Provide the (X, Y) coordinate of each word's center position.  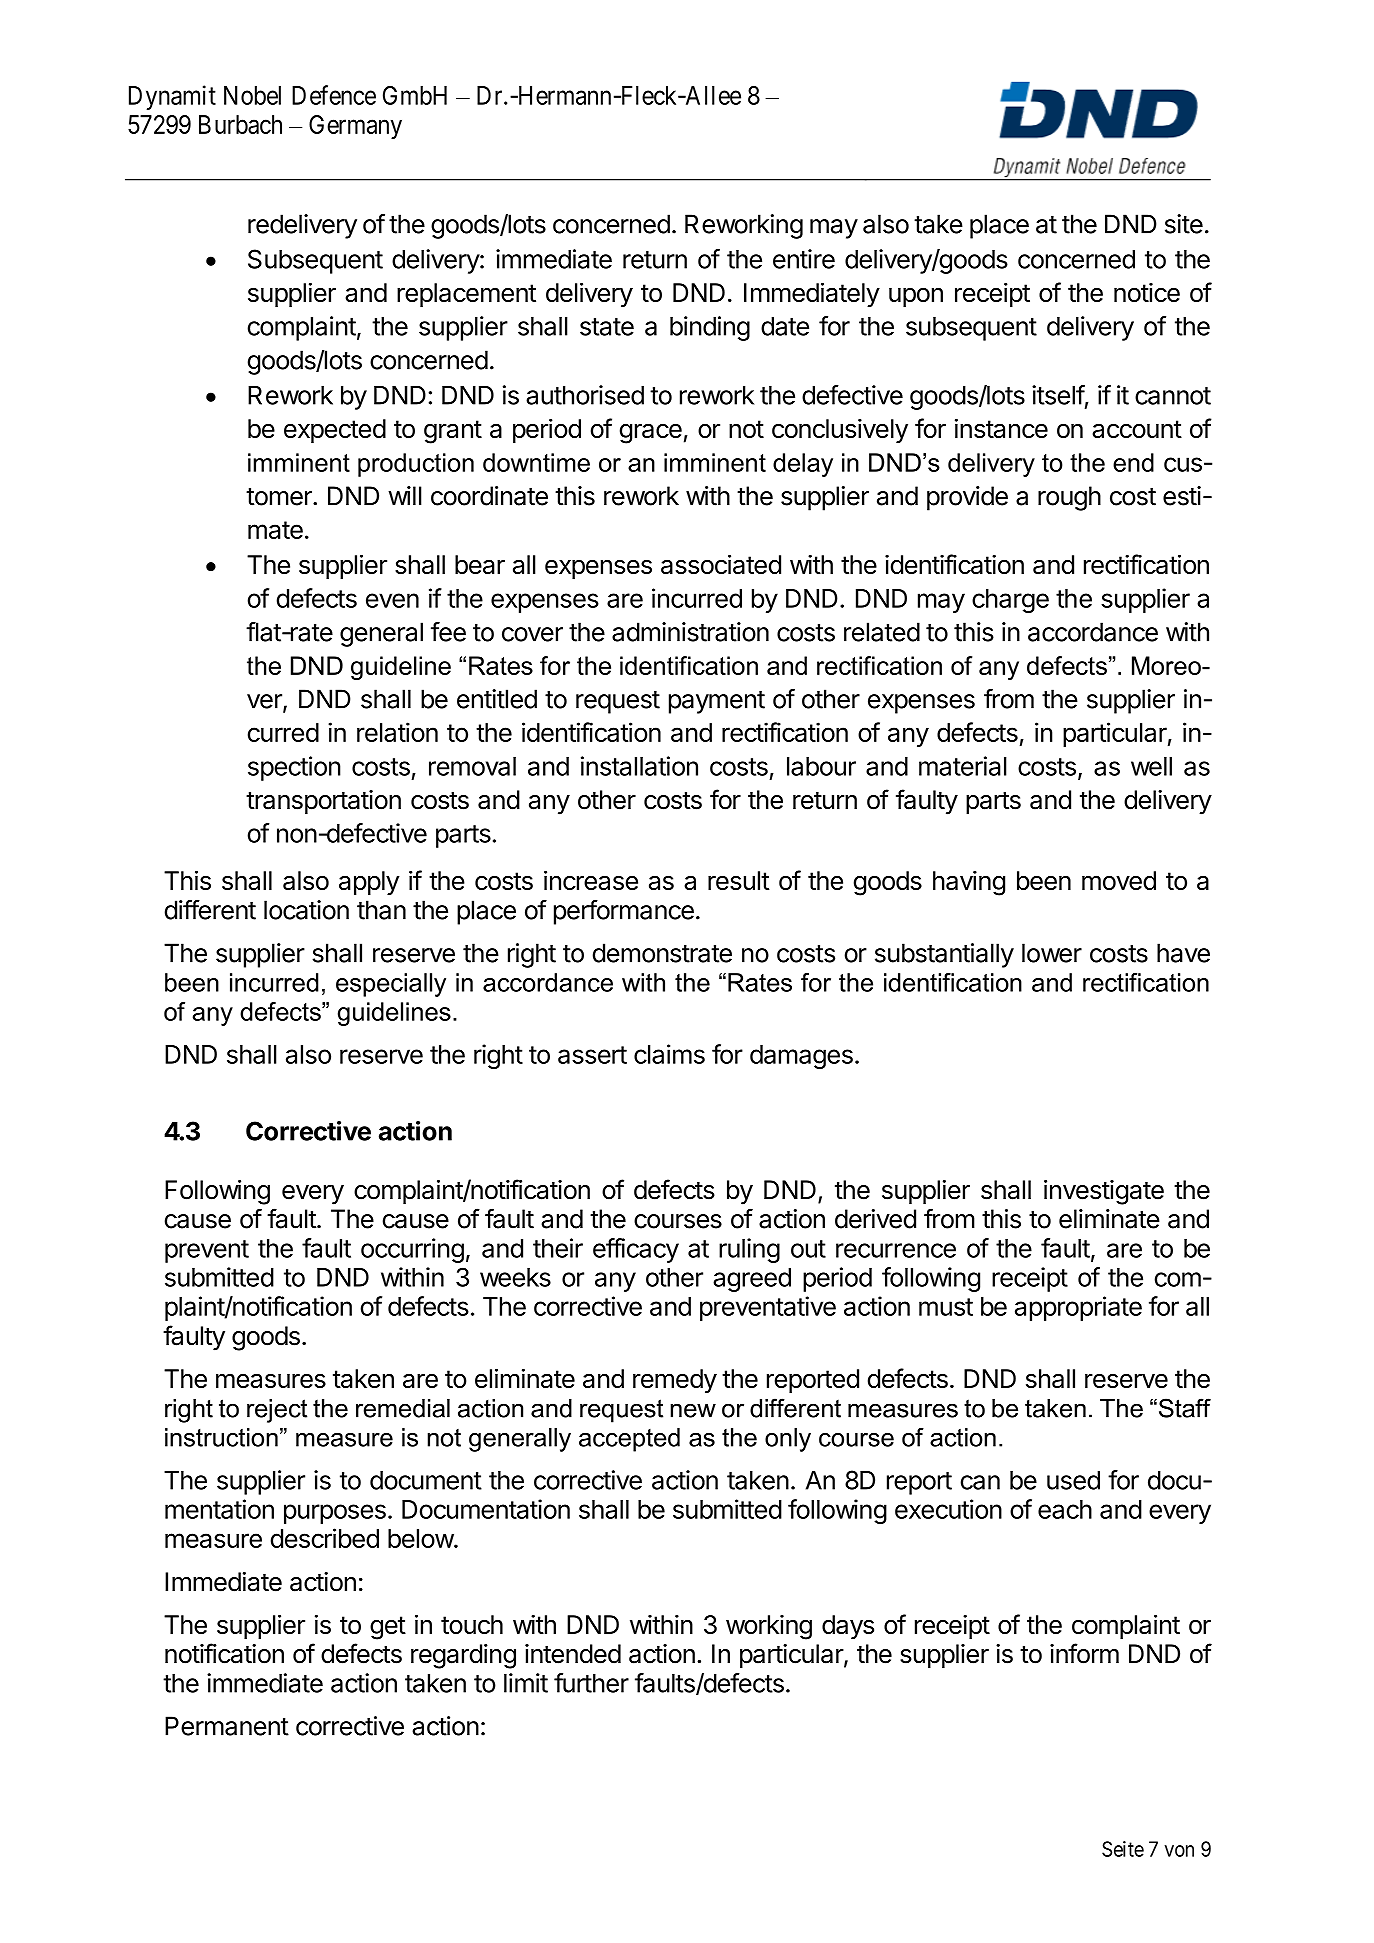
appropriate (1078, 1308)
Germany (355, 127)
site (1184, 224)
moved (1119, 880)
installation (639, 766)
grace (651, 434)
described (325, 1538)
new (693, 1410)
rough (1069, 498)
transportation (323, 802)
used (1073, 1480)
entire (804, 259)
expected (335, 431)
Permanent (227, 1726)
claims (669, 1054)
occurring (412, 1250)
